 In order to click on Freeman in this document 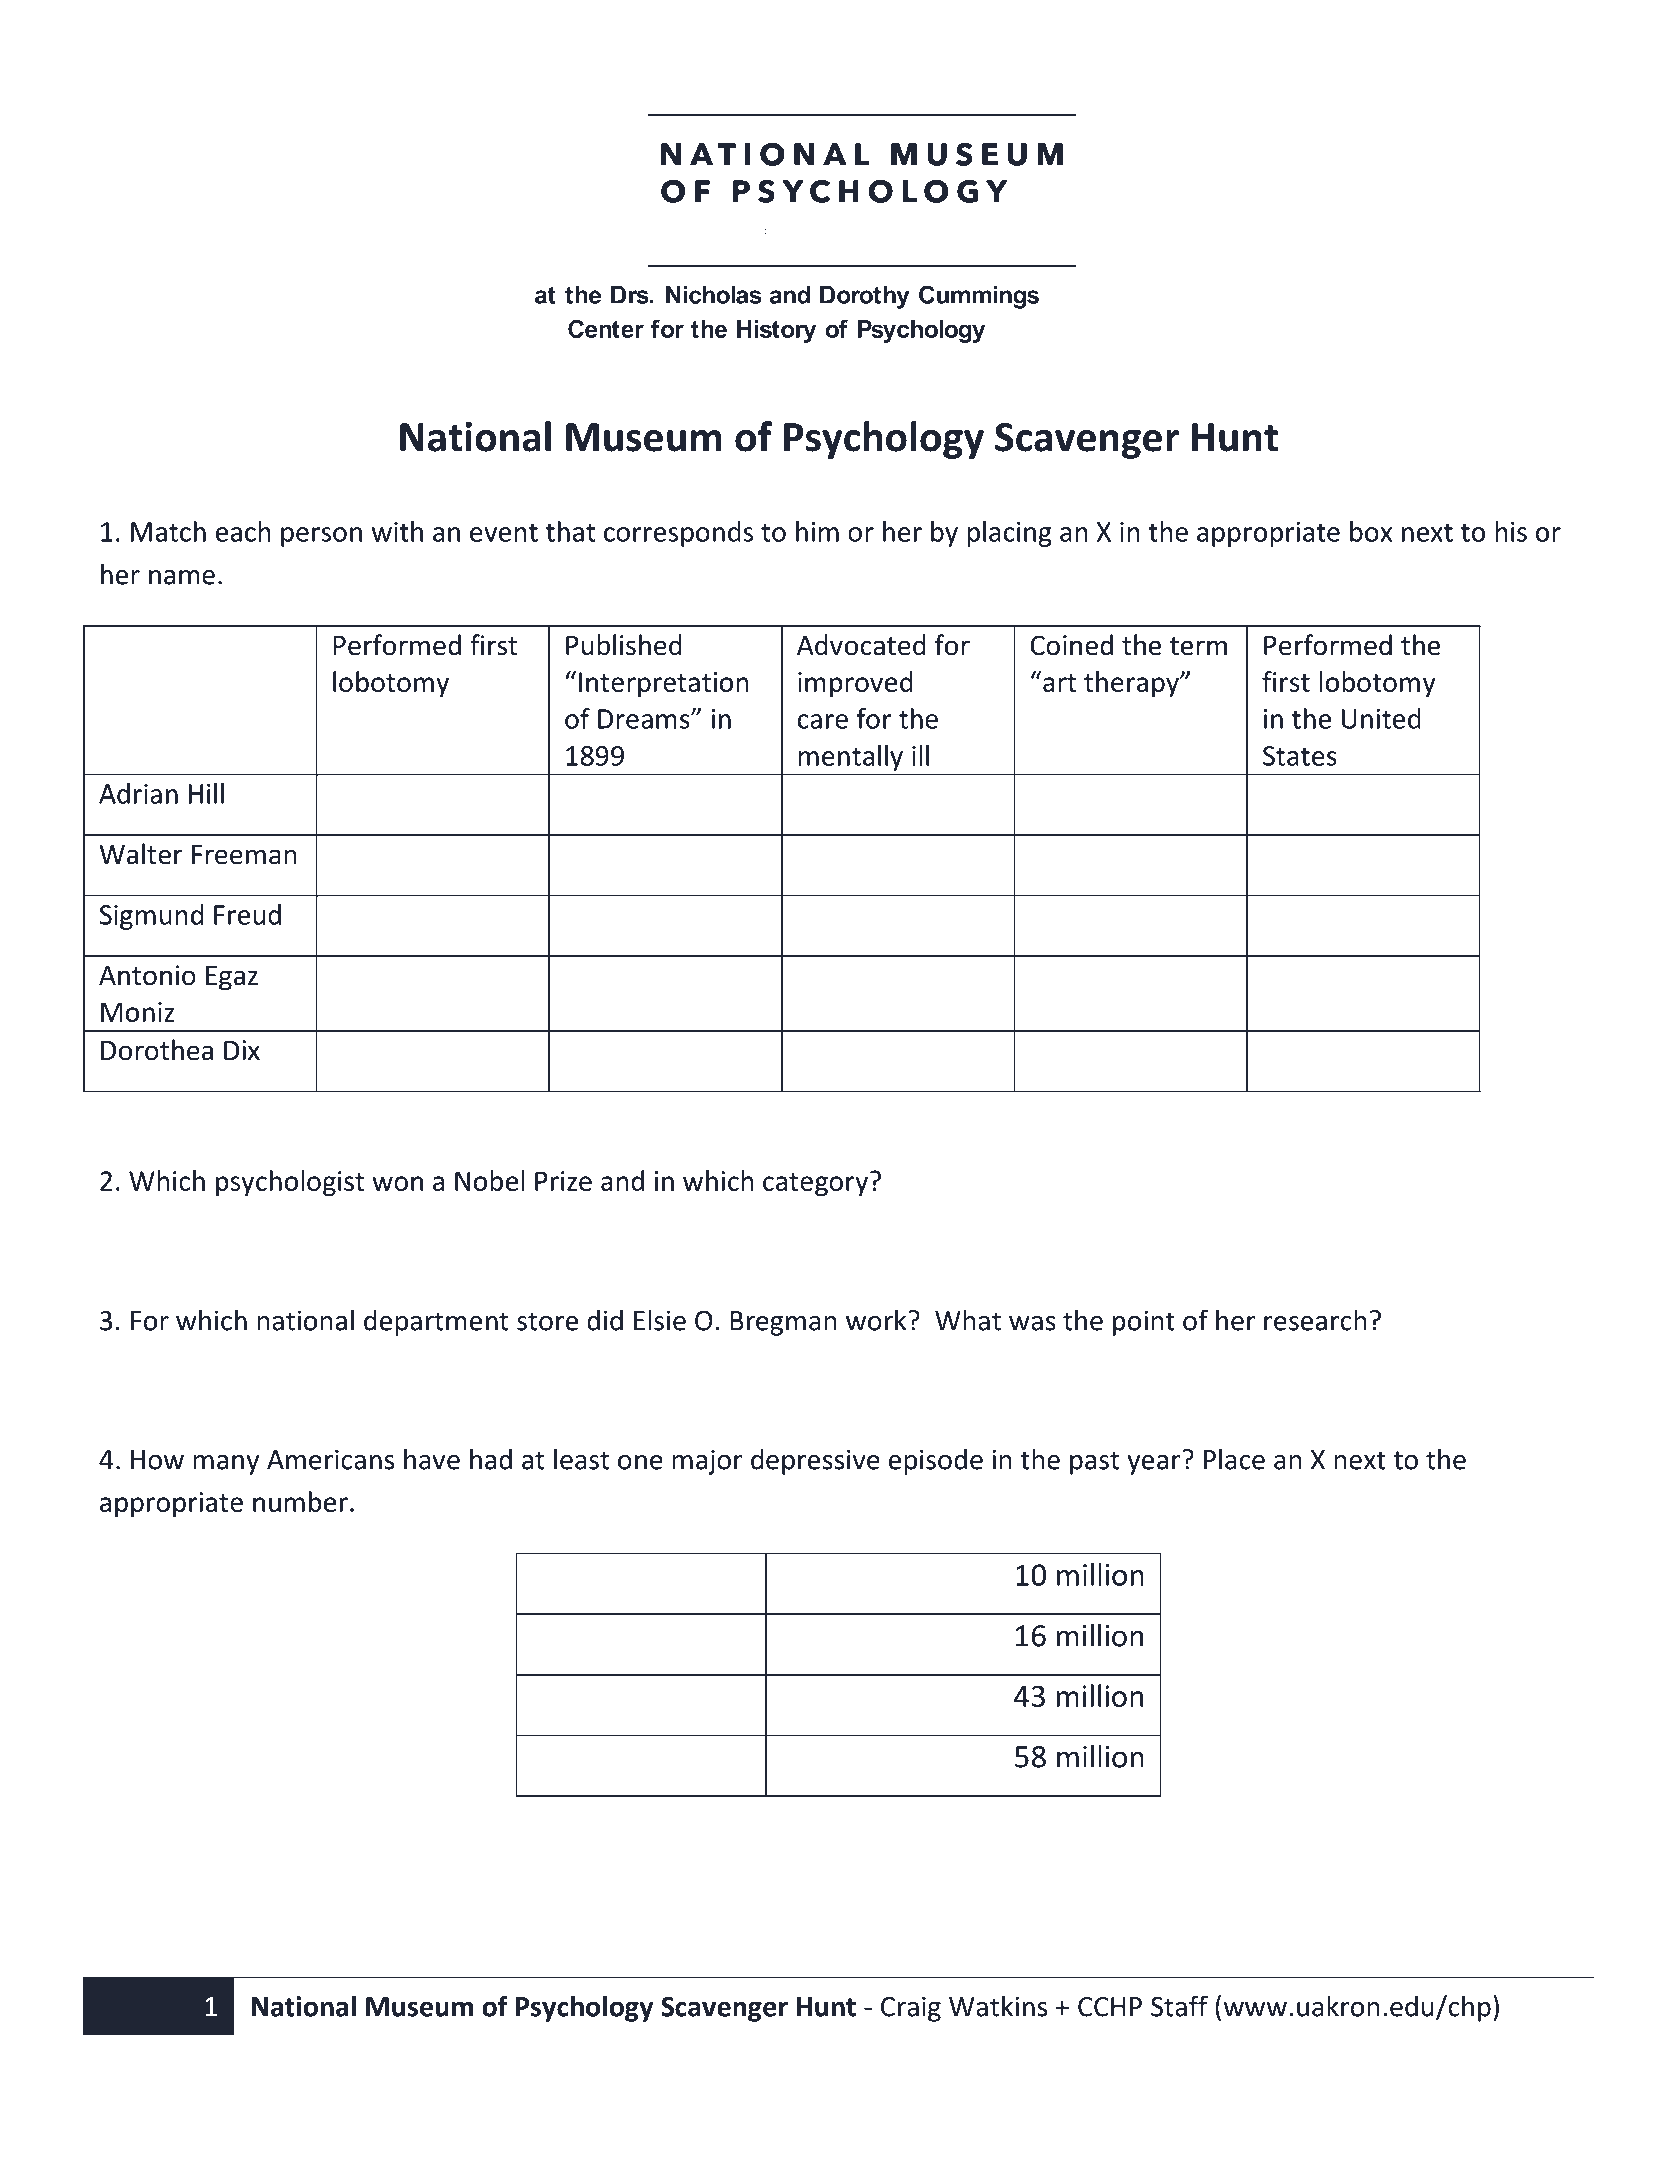, I will do `click(244, 855)`.
